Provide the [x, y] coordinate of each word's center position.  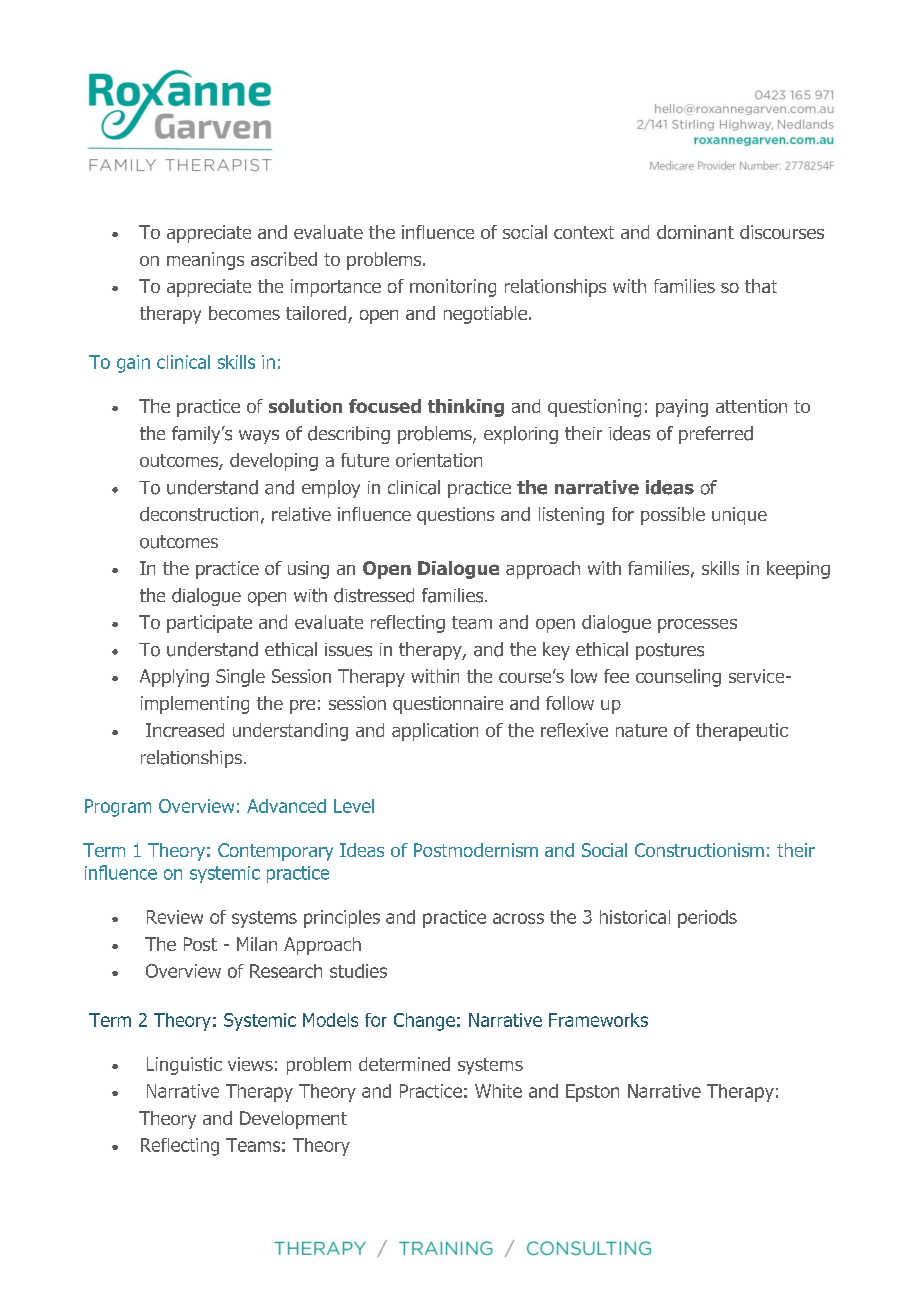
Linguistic [184, 1066]
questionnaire [448, 705]
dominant [695, 232]
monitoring [453, 288]
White [498, 1091]
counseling [678, 678]
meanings [205, 261]
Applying [174, 678]
